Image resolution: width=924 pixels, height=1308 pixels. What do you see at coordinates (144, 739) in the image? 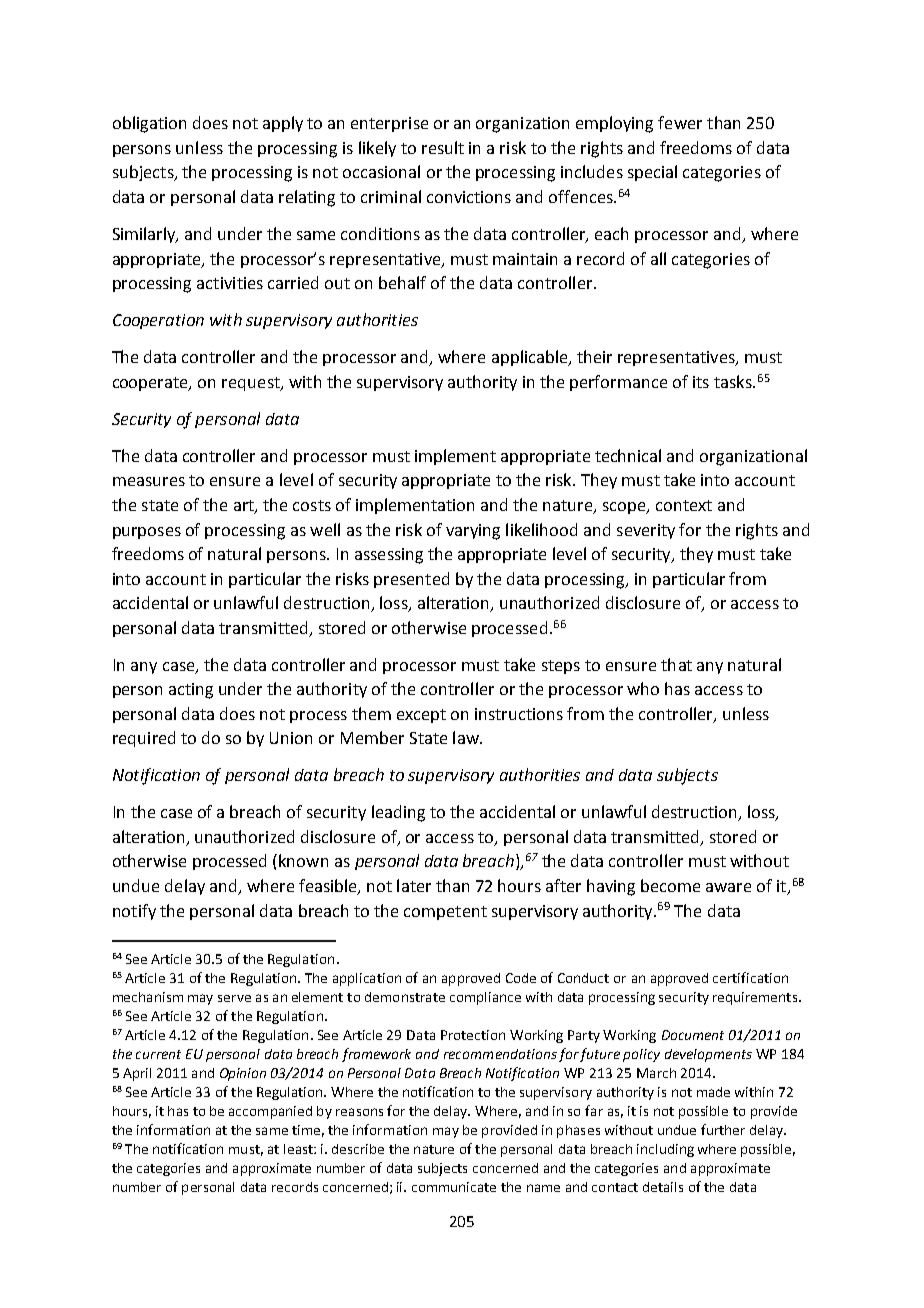
I see `required` at bounding box center [144, 739].
